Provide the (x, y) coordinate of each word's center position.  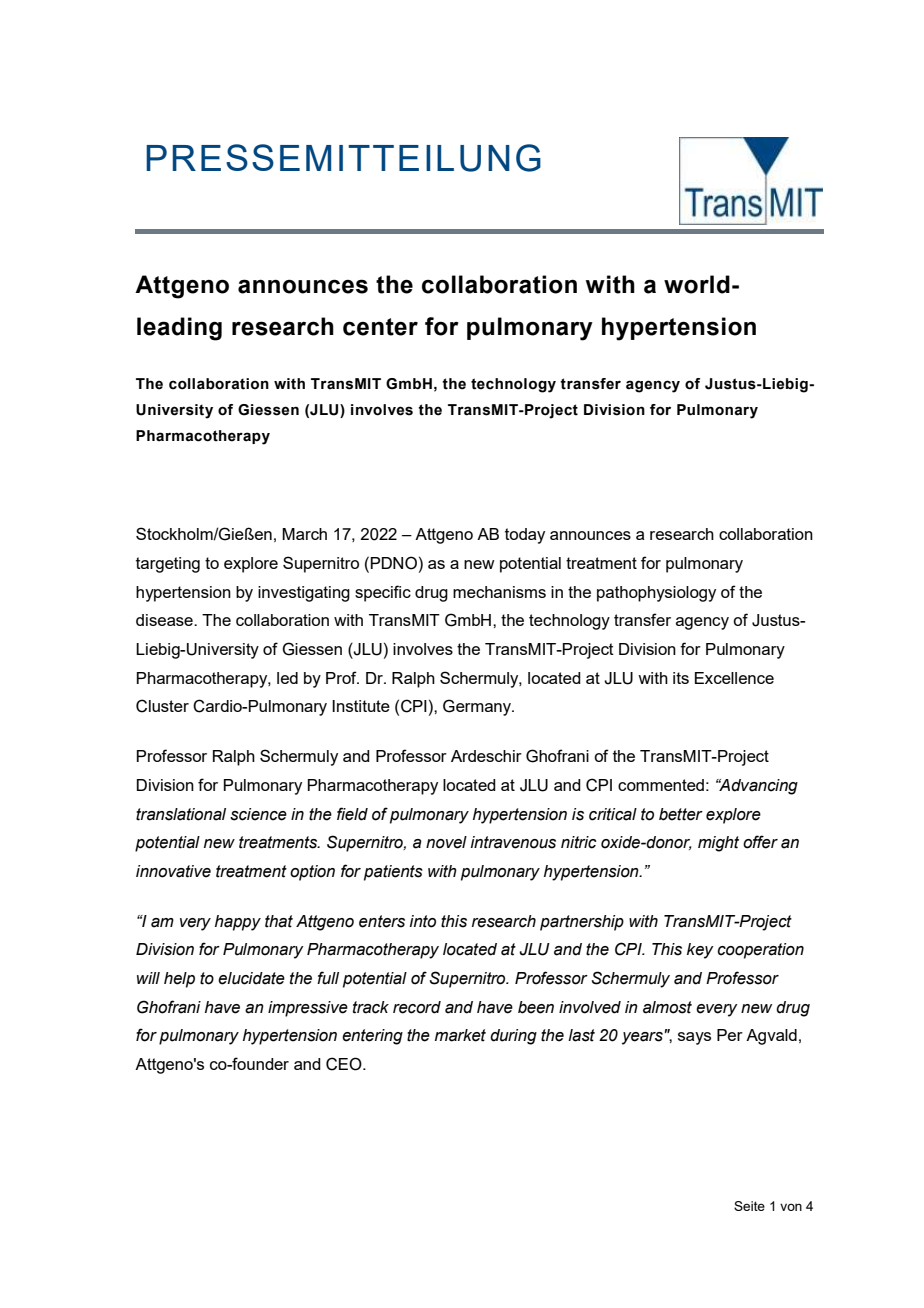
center (380, 327)
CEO (345, 1064)
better (681, 814)
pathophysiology (656, 594)
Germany (478, 707)
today (525, 536)
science (258, 814)
